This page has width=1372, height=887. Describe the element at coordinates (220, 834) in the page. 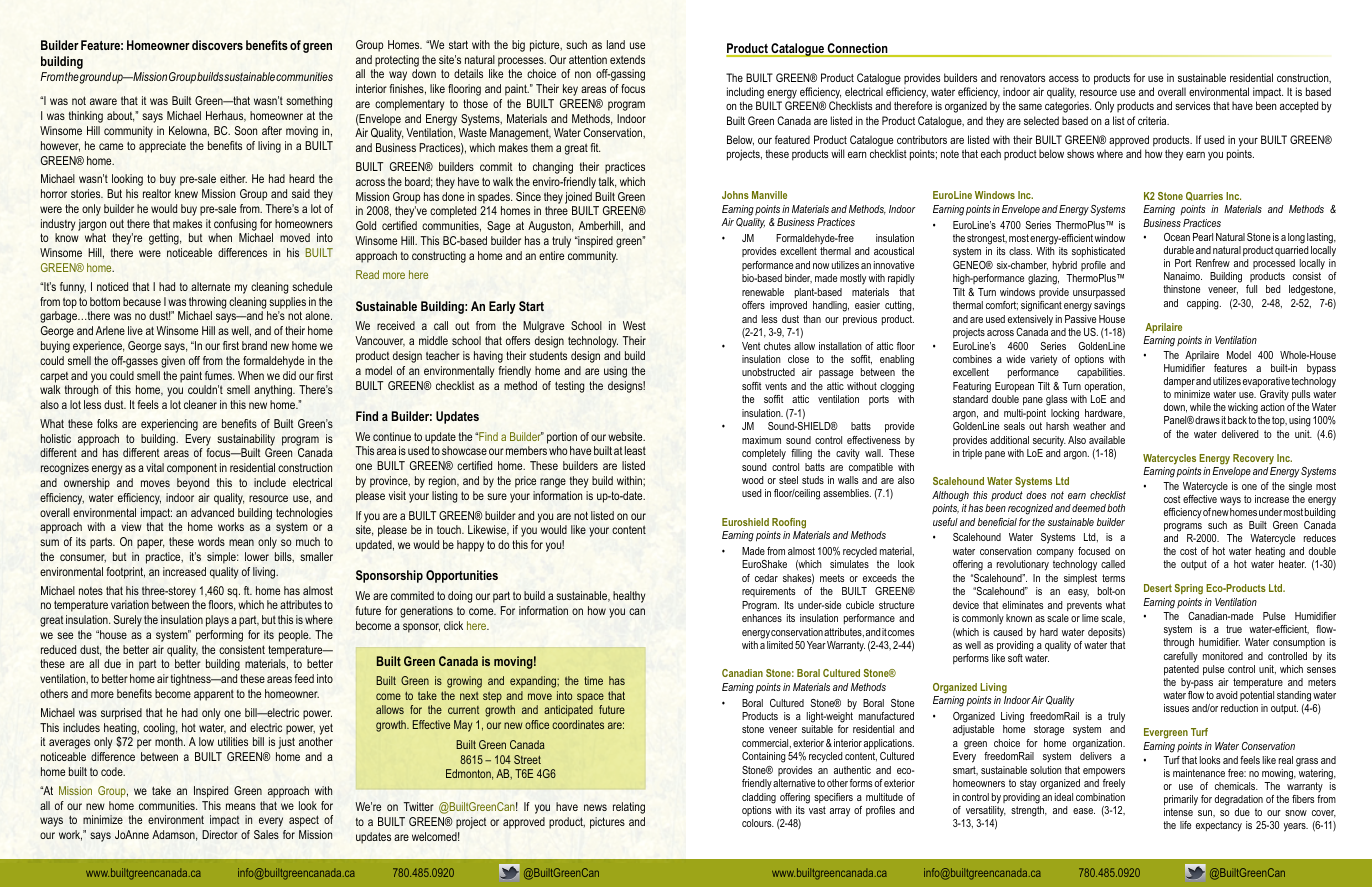

I see `Director` at that location.
